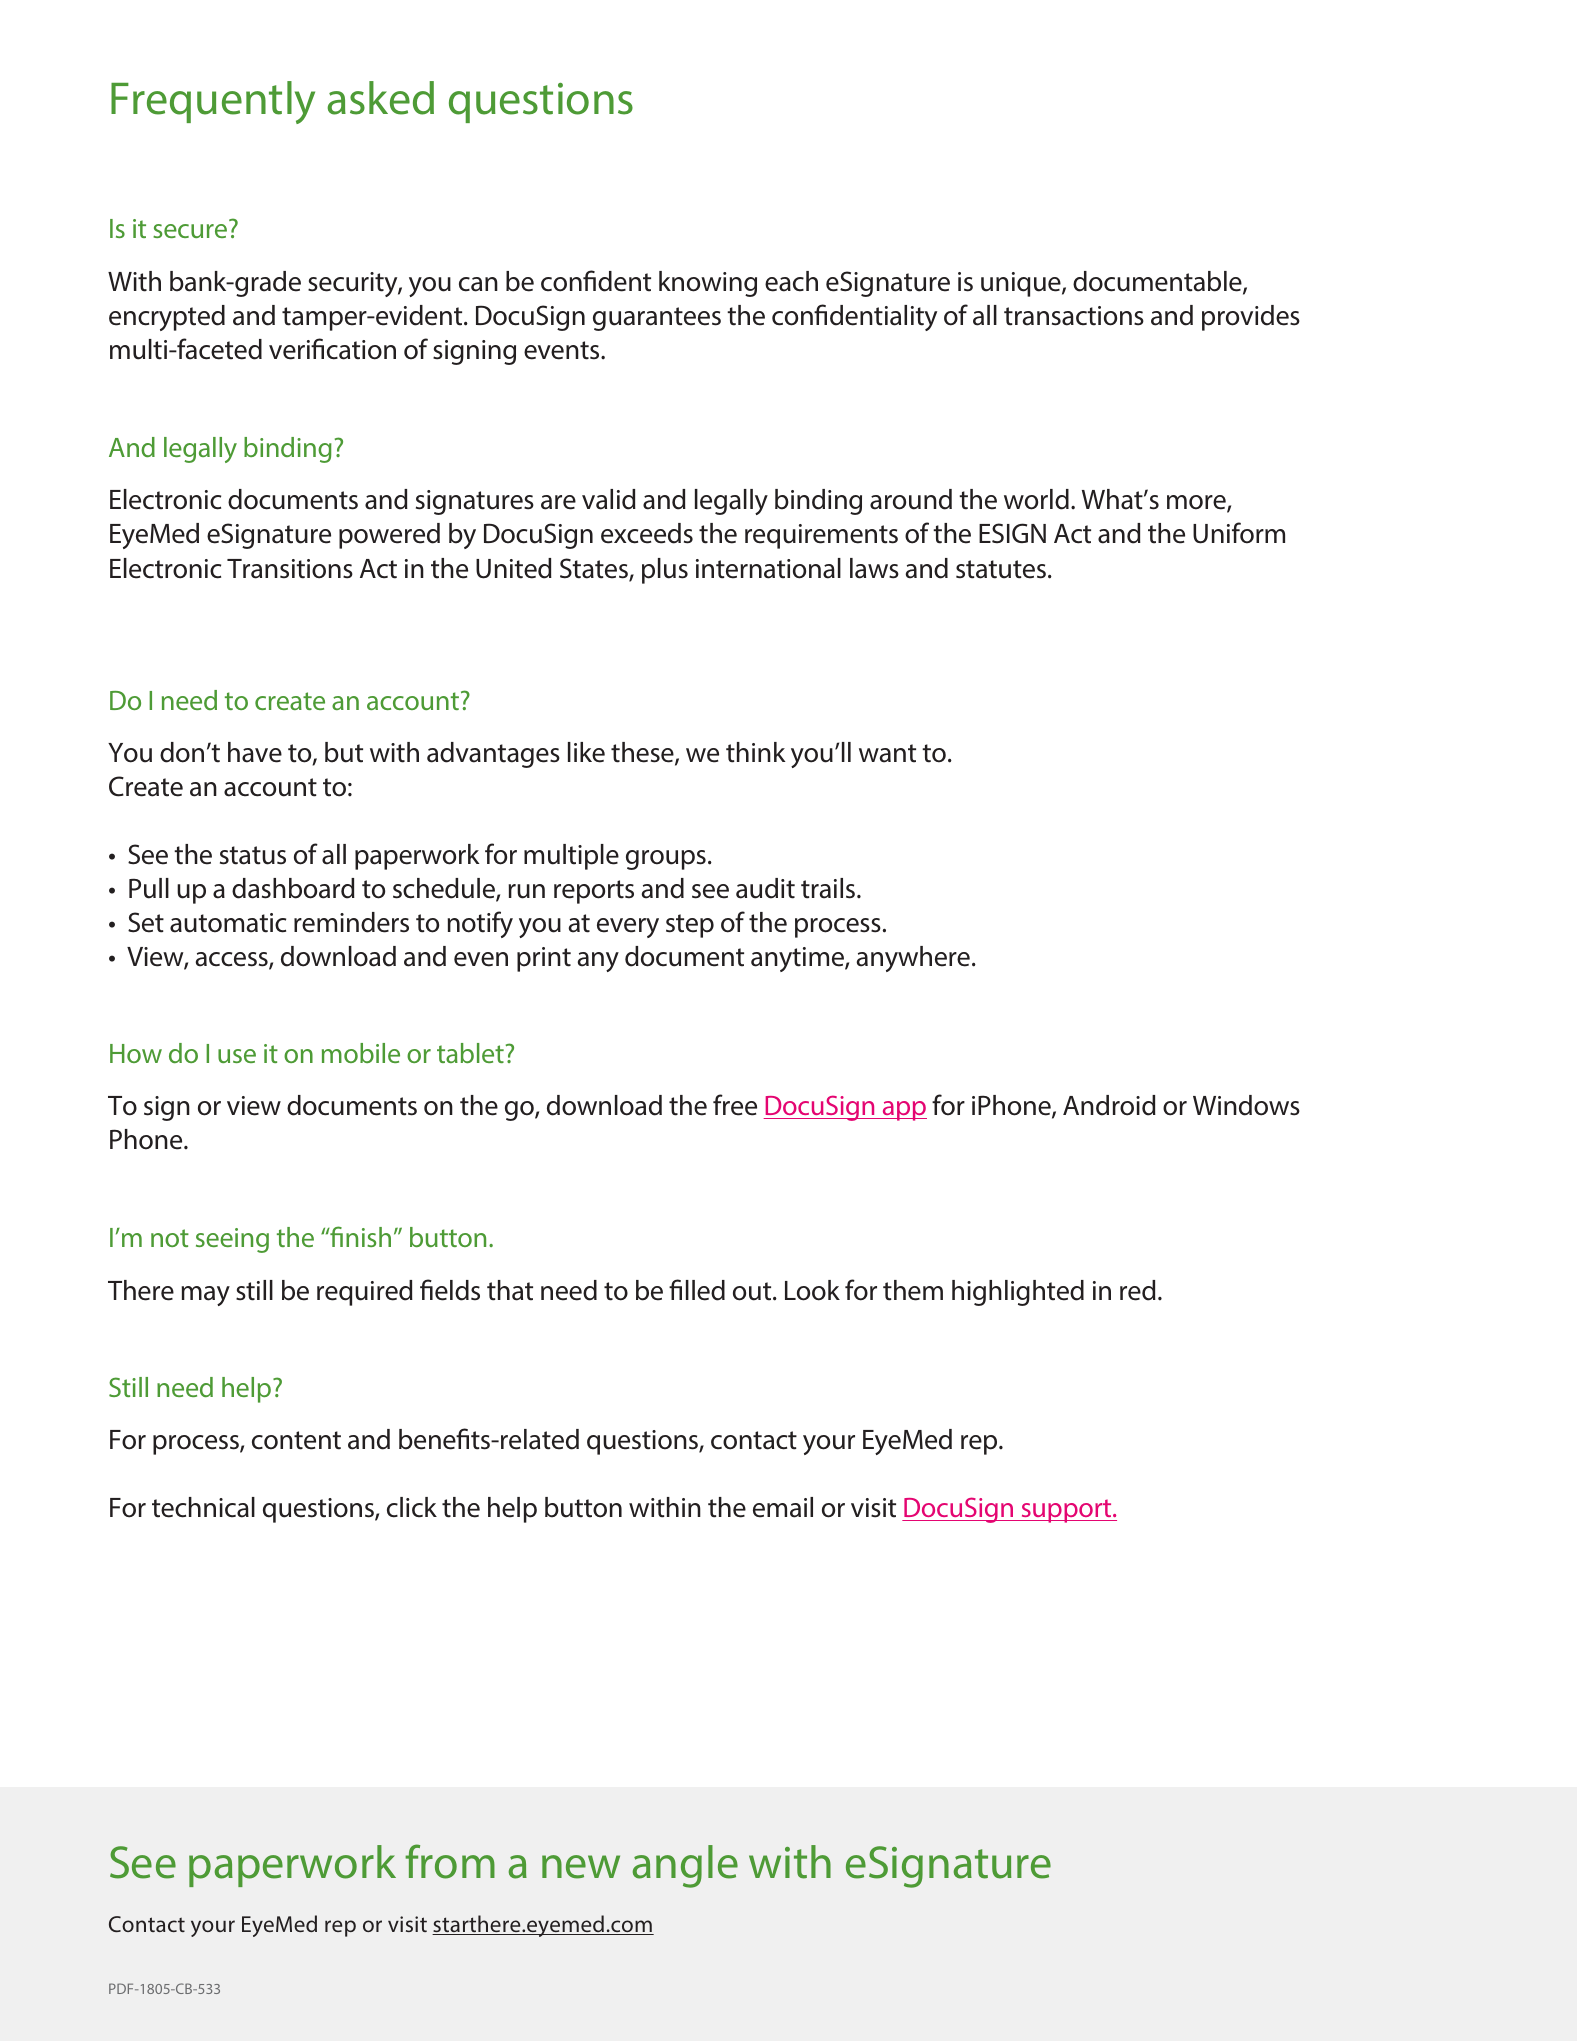 The width and height of the screenshot is (1577, 2041). Describe the element at coordinates (233, 960) in the screenshot. I see `access` at that location.
